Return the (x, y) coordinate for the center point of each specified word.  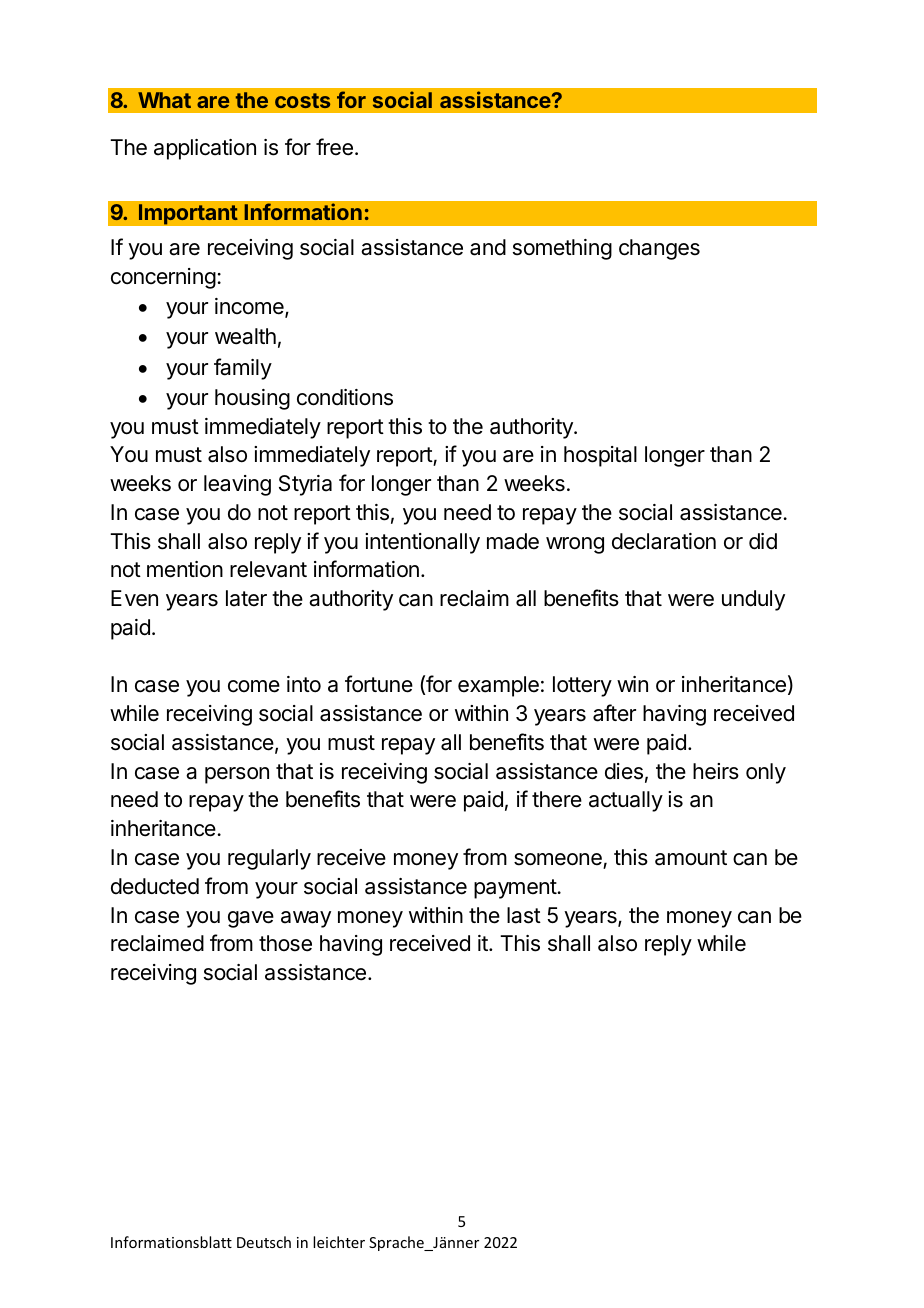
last (524, 915)
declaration (664, 541)
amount (691, 858)
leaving (237, 485)
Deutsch (264, 1242)
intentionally (422, 543)
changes (659, 249)
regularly (269, 859)
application (205, 149)
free (334, 147)
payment (516, 889)
